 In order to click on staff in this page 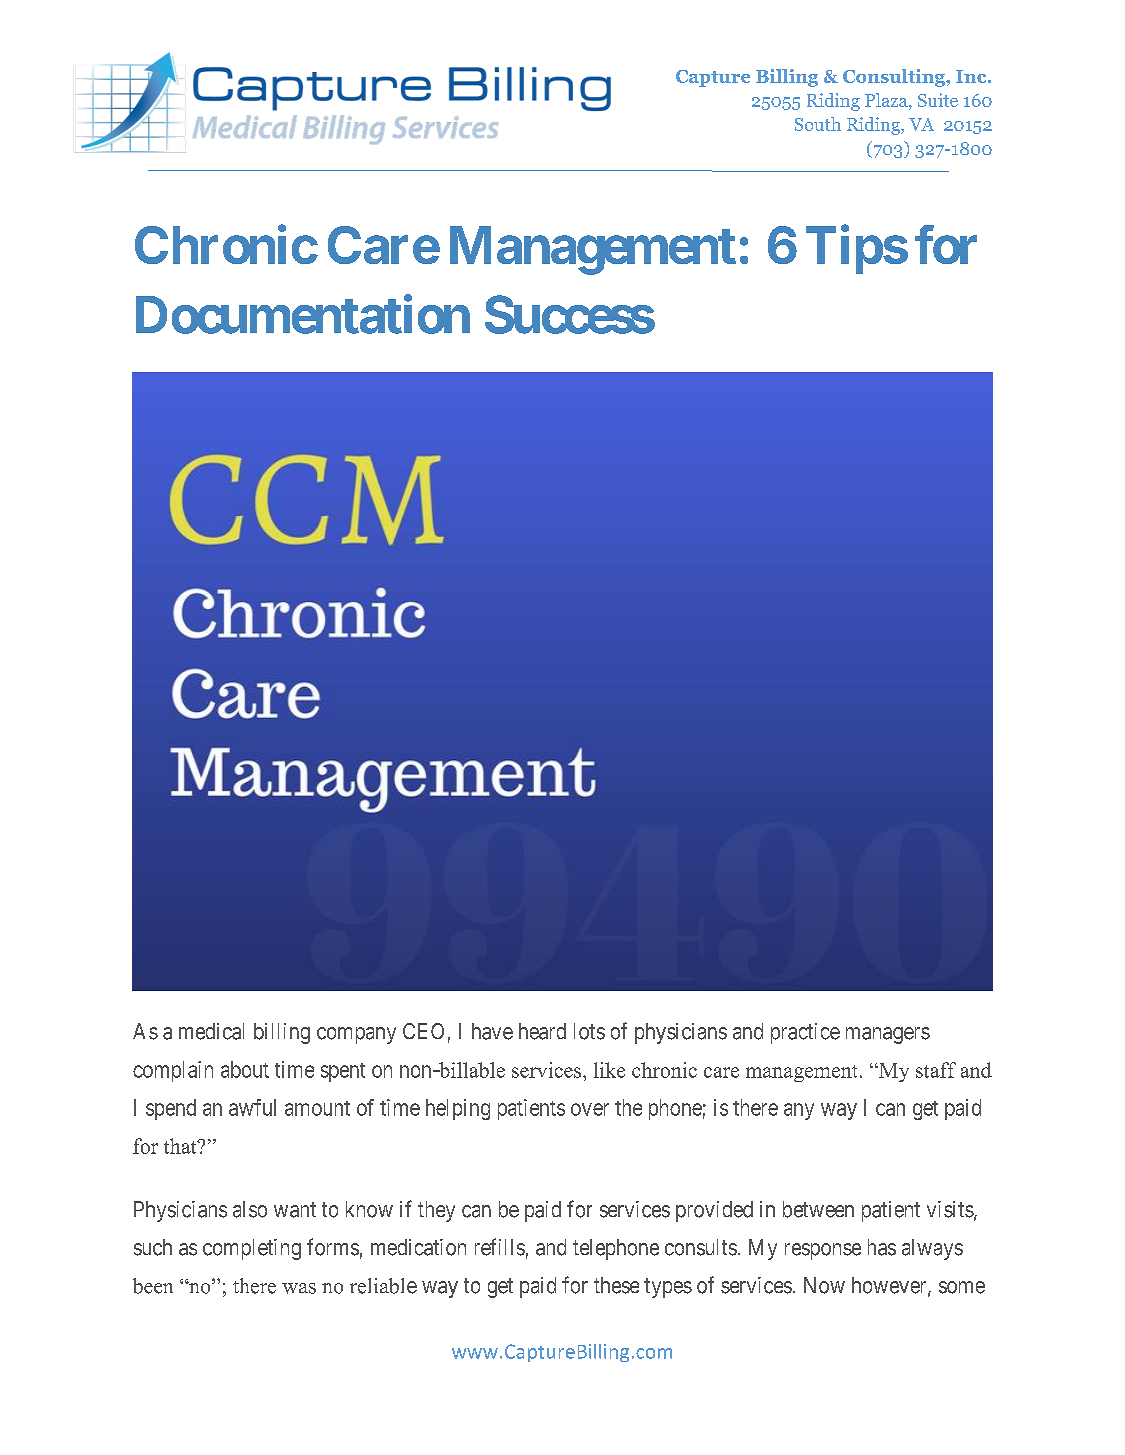, I will do `click(936, 1070)`.
